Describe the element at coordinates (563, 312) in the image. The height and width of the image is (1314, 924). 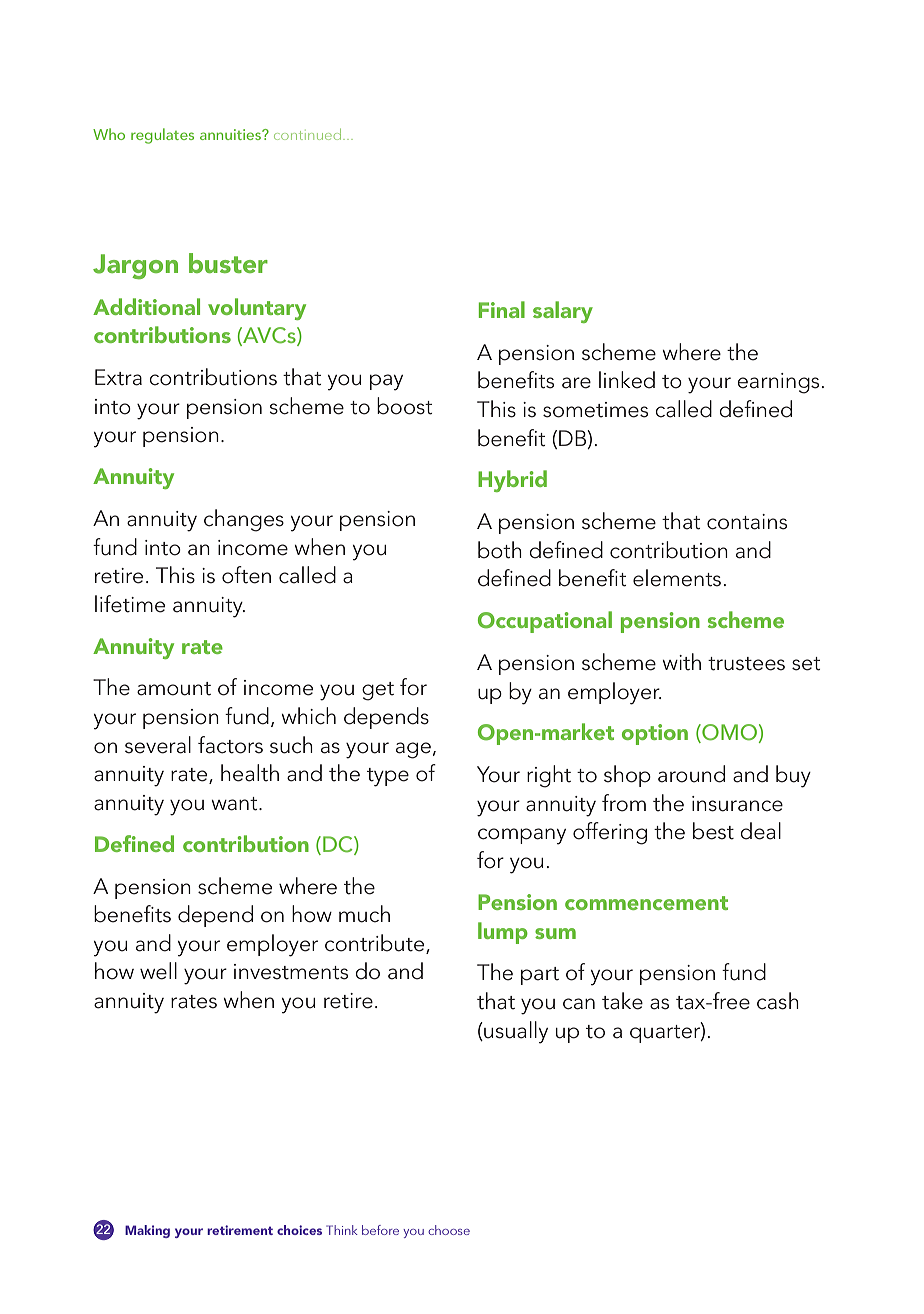
I see `salary` at that location.
